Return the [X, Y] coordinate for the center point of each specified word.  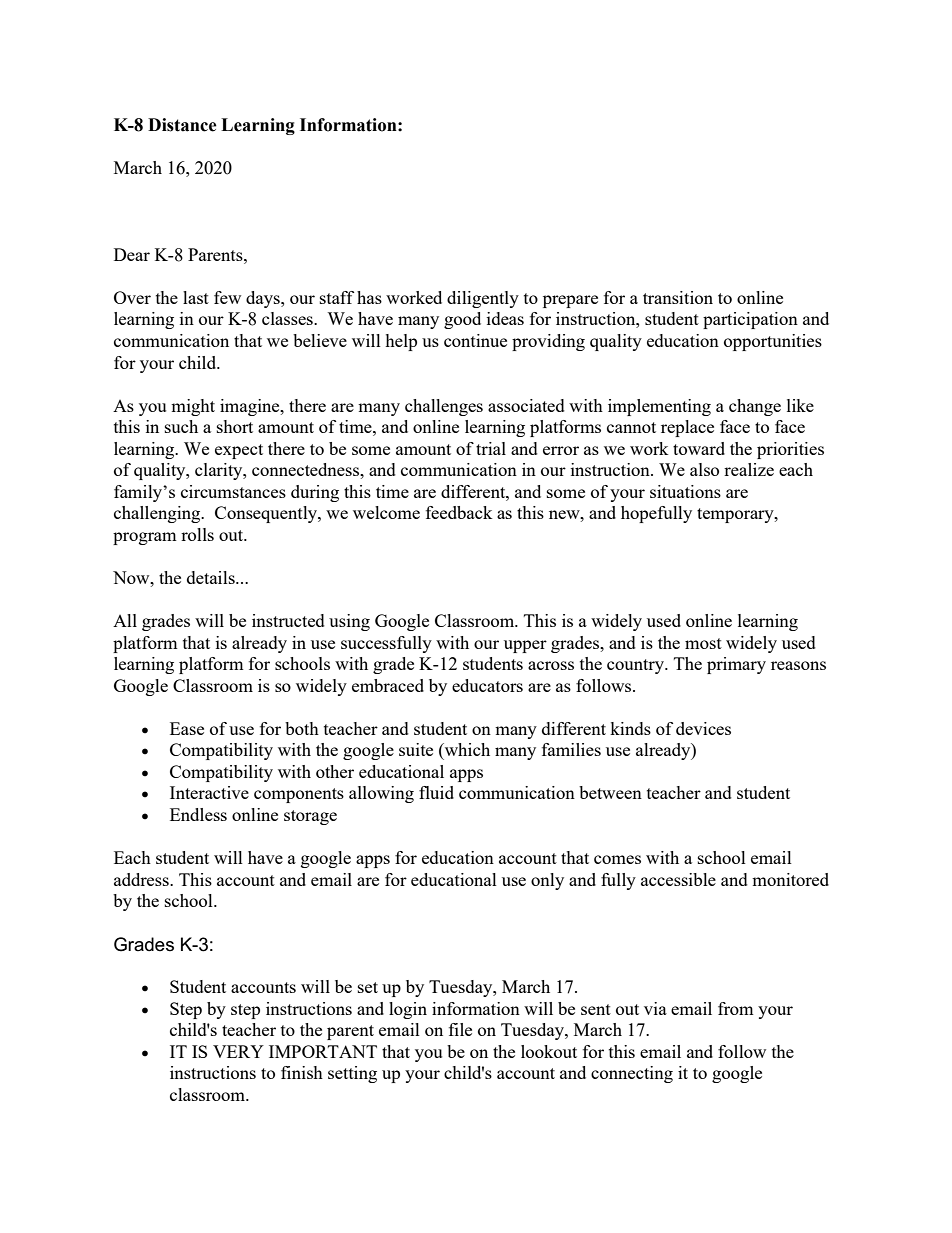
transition [678, 297]
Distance [182, 125]
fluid [436, 792]
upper [525, 646]
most [703, 643]
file [460, 1029]
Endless [198, 814]
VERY [238, 1051]
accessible [678, 879]
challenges [444, 407]
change [755, 407]
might [193, 407]
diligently [483, 299]
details [212, 577]
